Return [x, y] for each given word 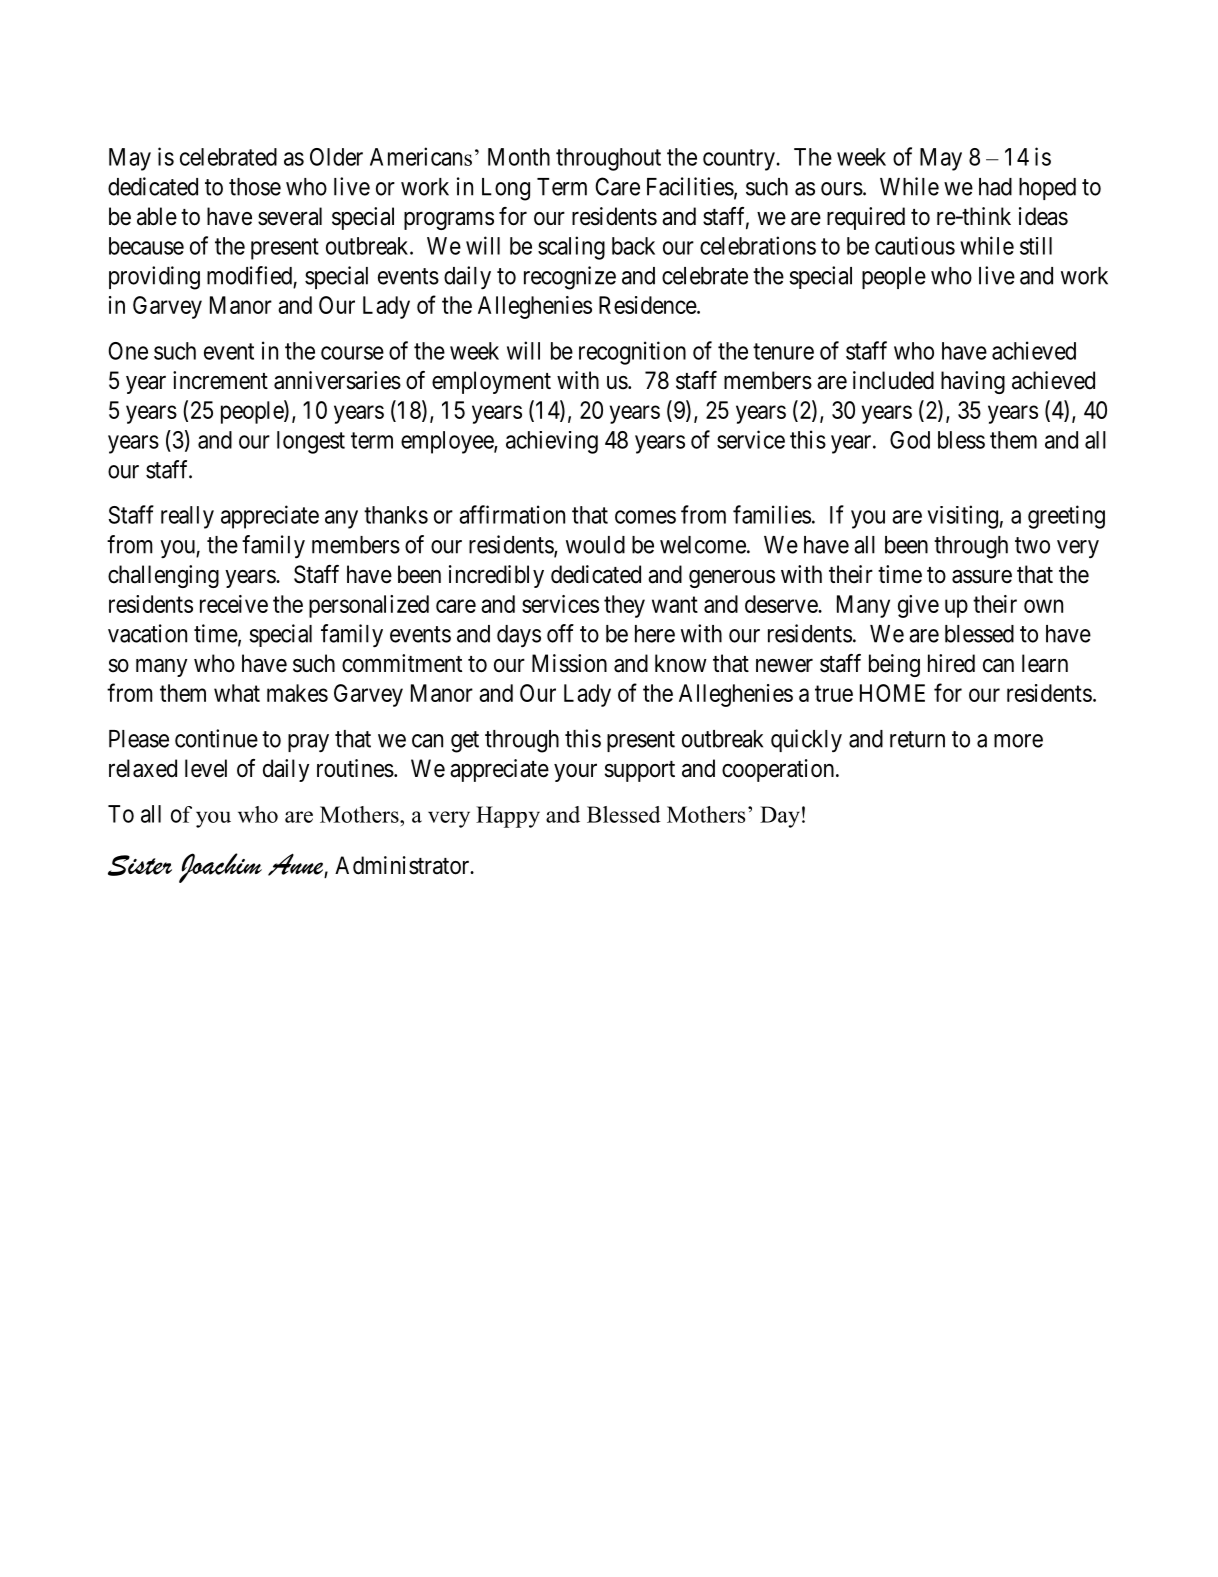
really [187, 517]
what [237, 693]
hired [951, 663]
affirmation [512, 514]
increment [220, 380]
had [995, 187]
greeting [1066, 517]
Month [519, 157]
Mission [569, 663]
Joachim [220, 868]
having [973, 382]
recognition [632, 353]
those [255, 187]
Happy [508, 817]
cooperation [778, 770]
